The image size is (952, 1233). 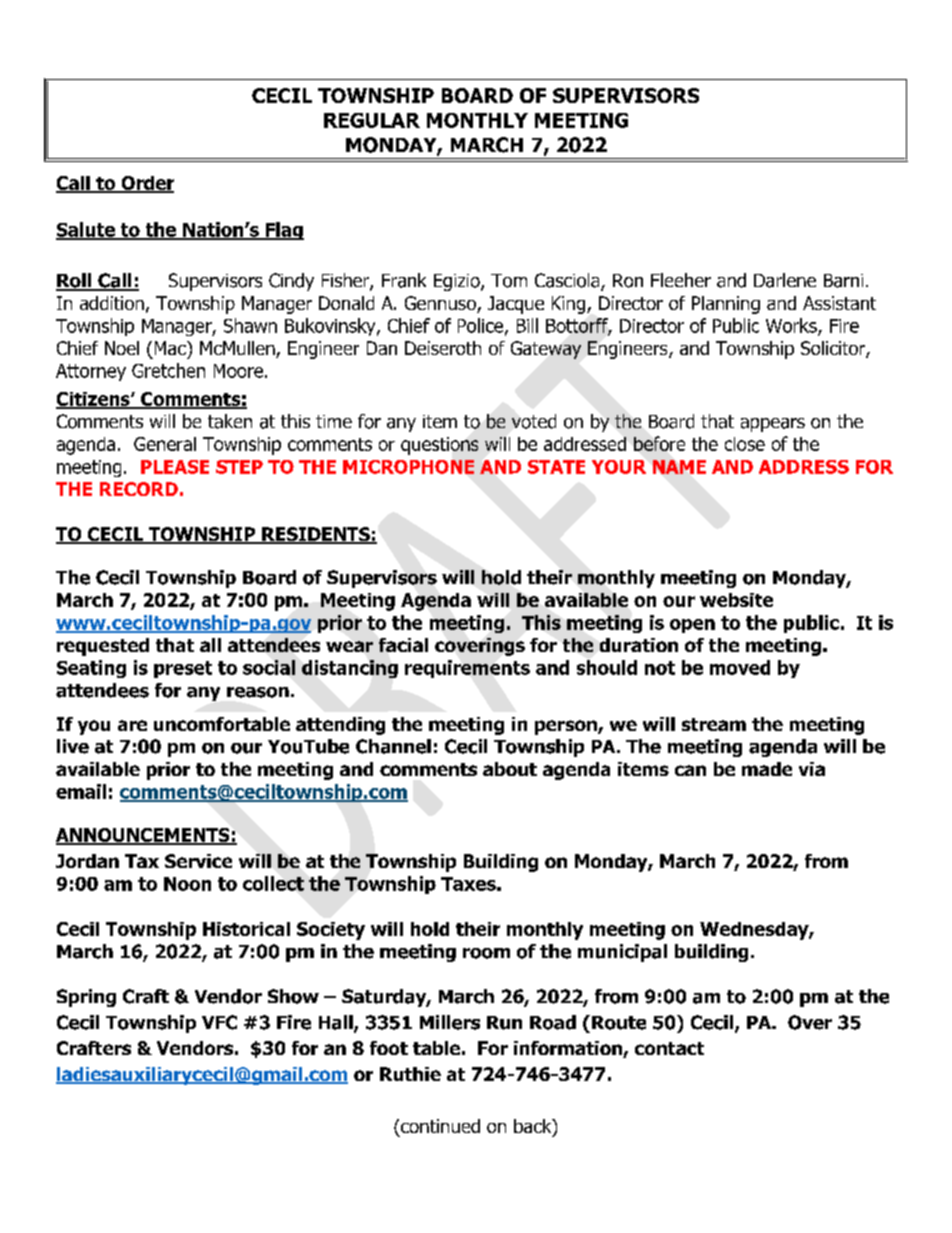 What do you see at coordinates (440, 1126) in the document?
I see `continued` at bounding box center [440, 1126].
